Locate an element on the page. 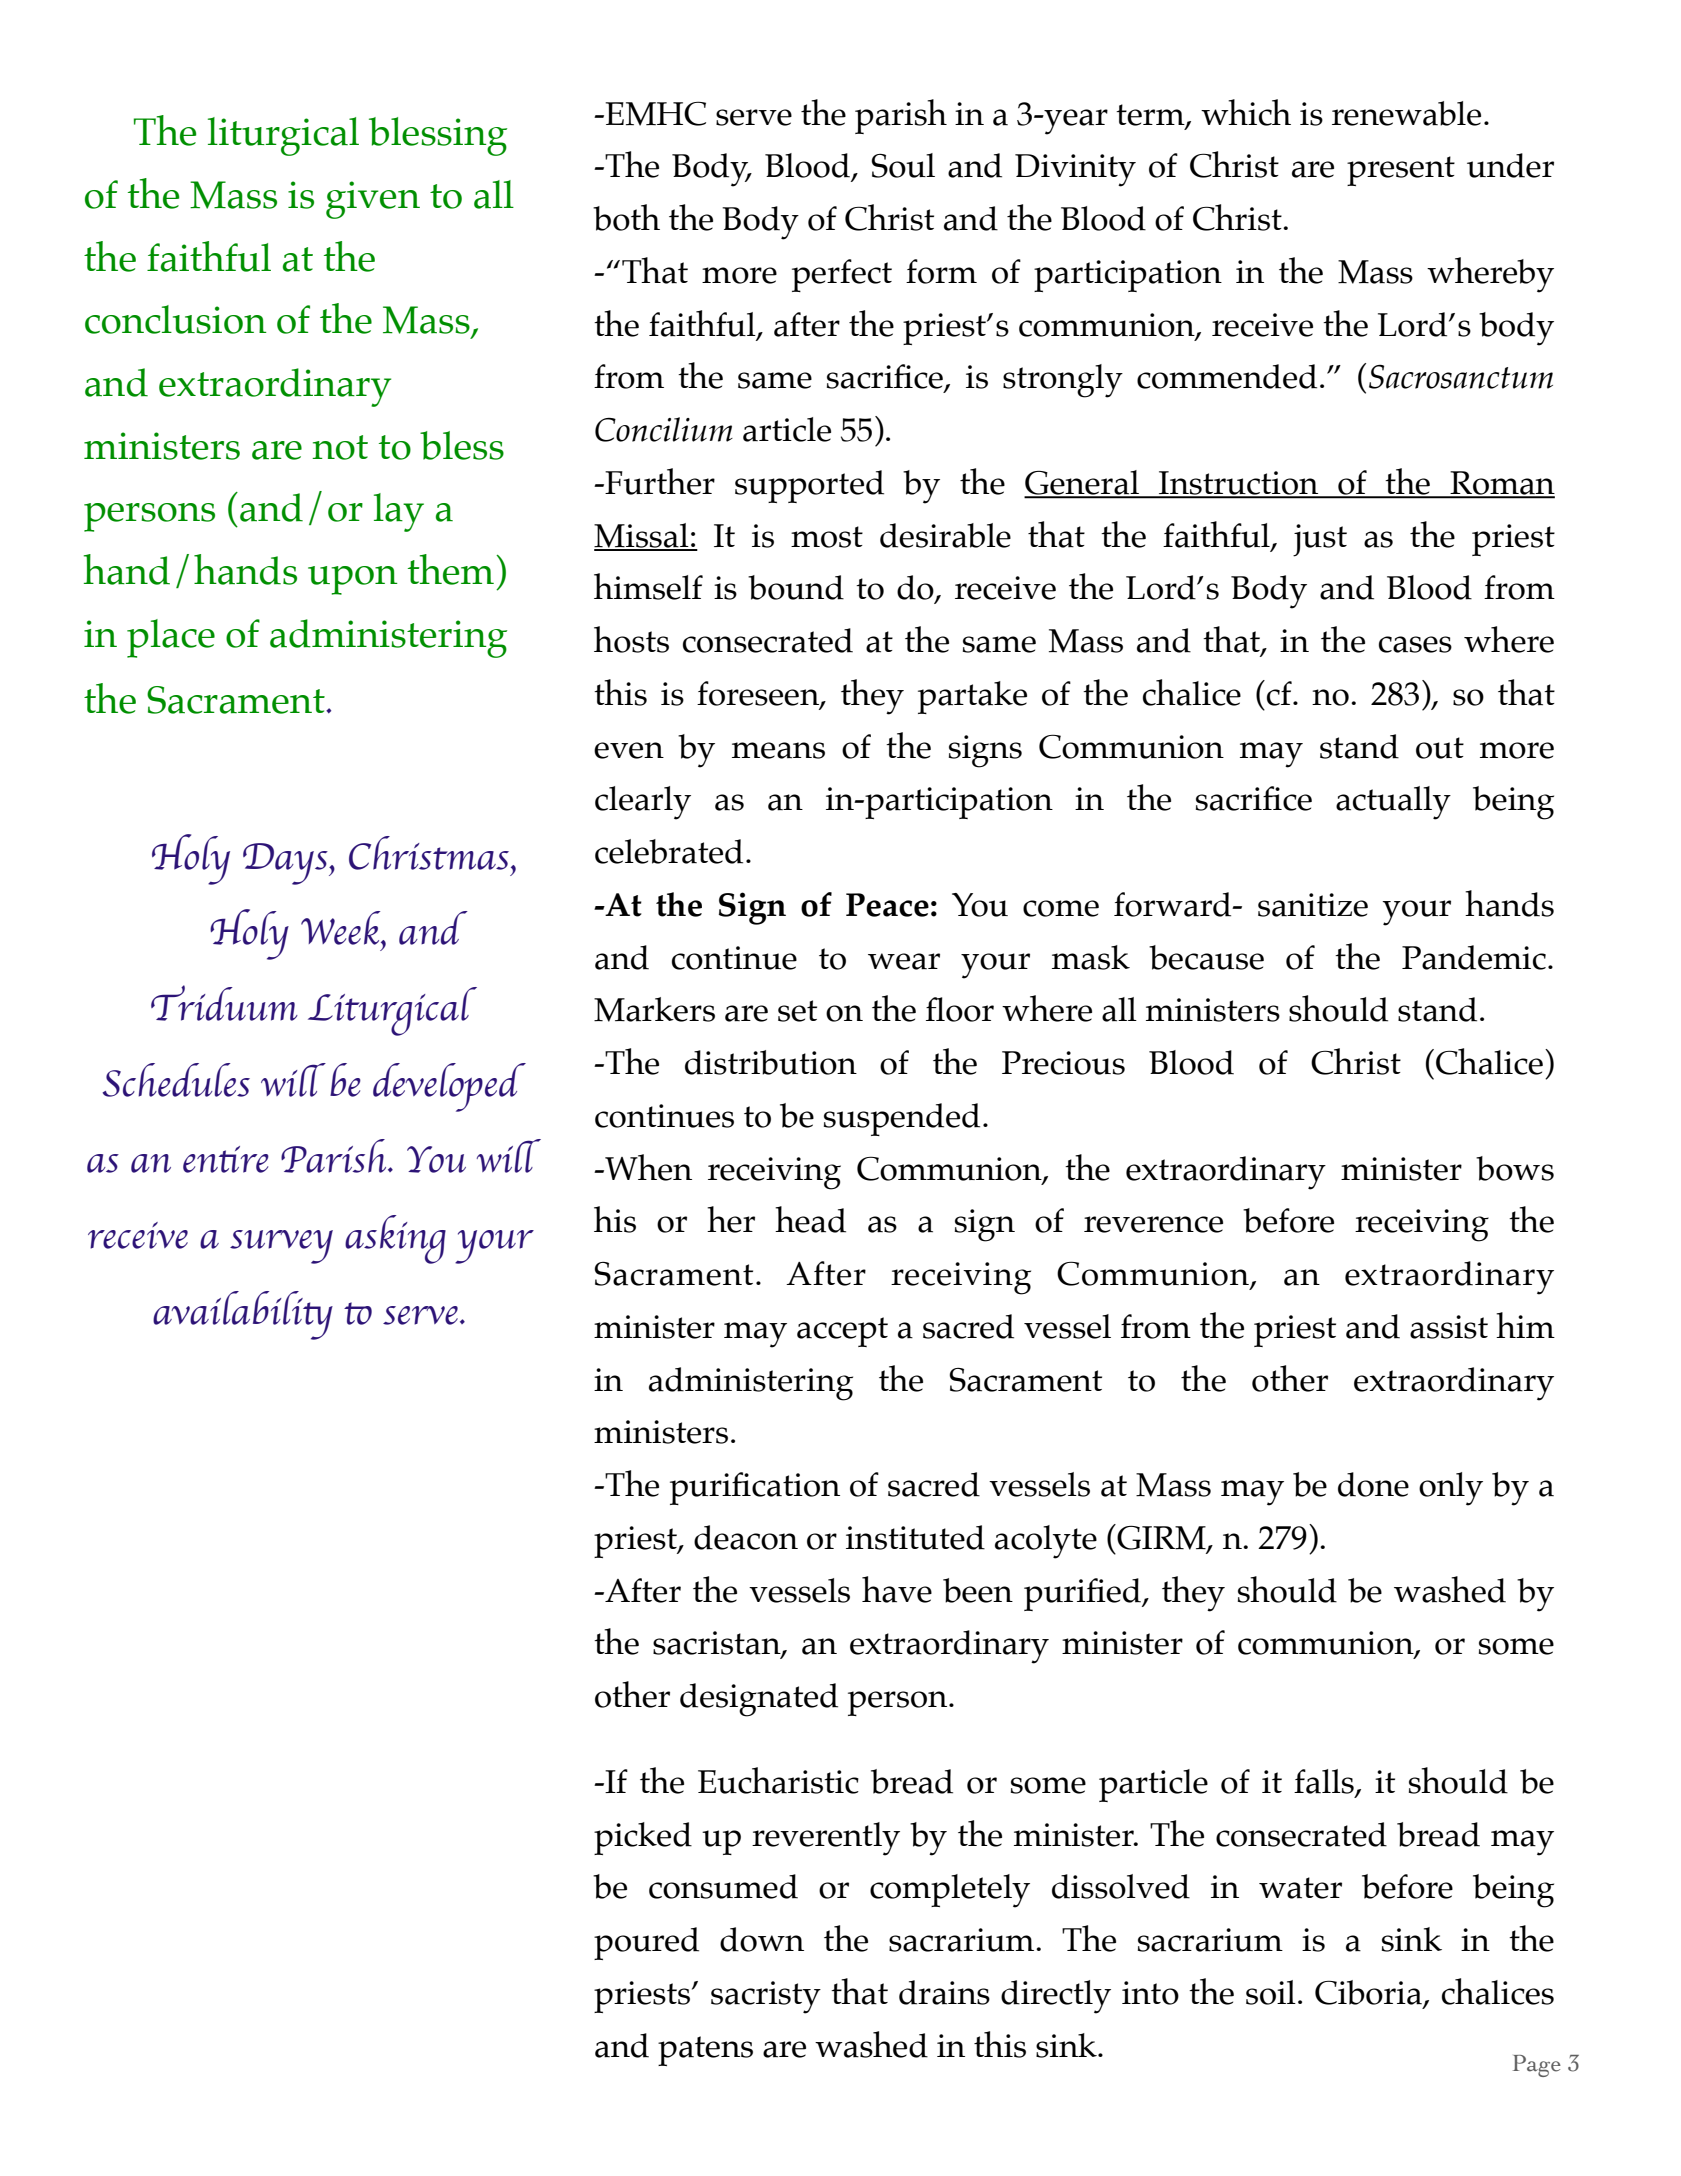 The width and height of the image is (1681, 2176). just is located at coordinates (1320, 540).
